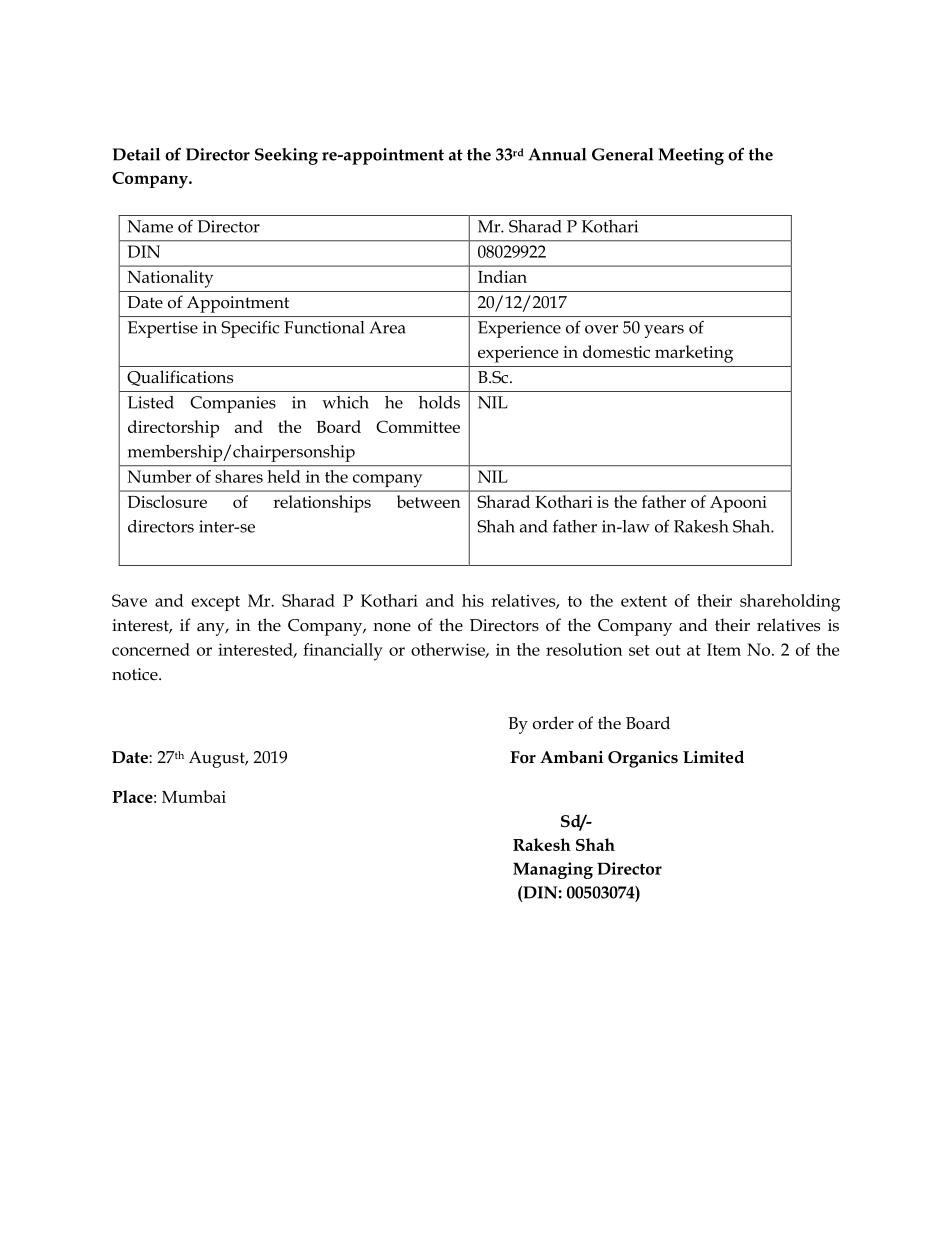 This image has width=952, height=1233. Describe the element at coordinates (136, 154) in the image. I see `Detail` at that location.
